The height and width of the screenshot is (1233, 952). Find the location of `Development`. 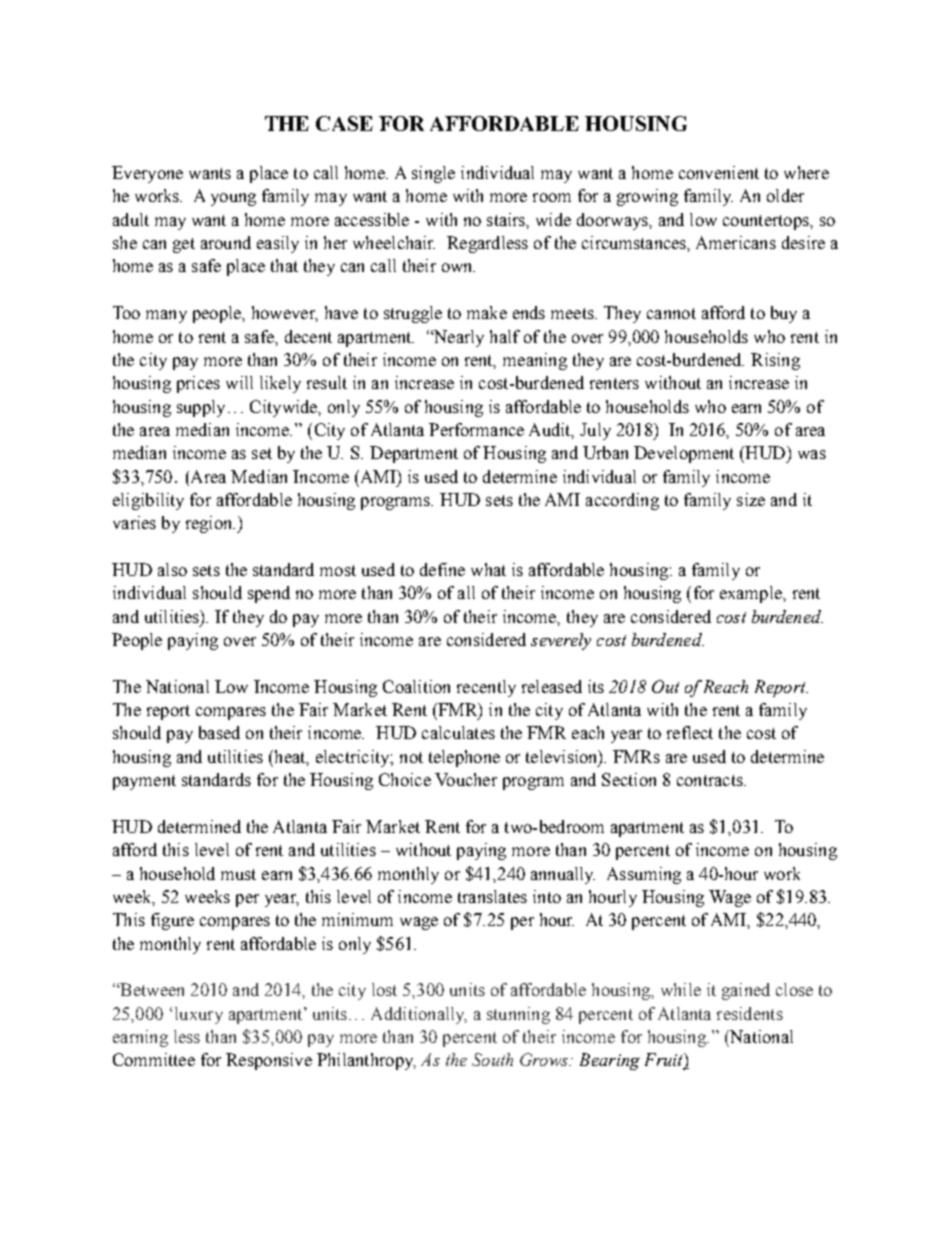

Development is located at coordinates (684, 454).
